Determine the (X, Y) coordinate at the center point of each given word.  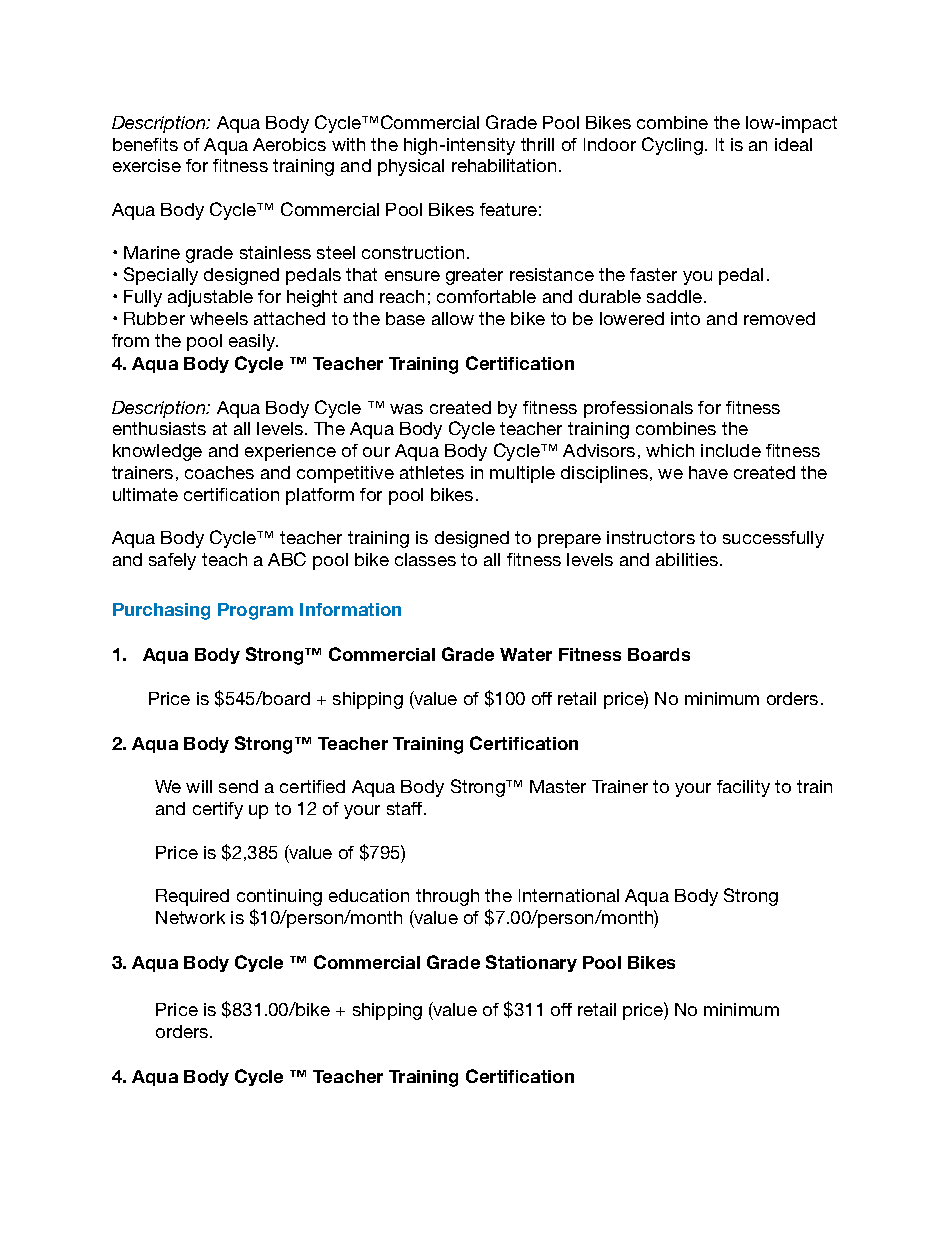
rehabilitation (504, 165)
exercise (147, 165)
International (569, 895)
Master (558, 786)
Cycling (672, 146)
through (447, 897)
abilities (688, 559)
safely (172, 561)
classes (425, 559)
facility (743, 788)
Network (190, 917)
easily (253, 342)
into (685, 318)
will (199, 786)
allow (453, 318)
